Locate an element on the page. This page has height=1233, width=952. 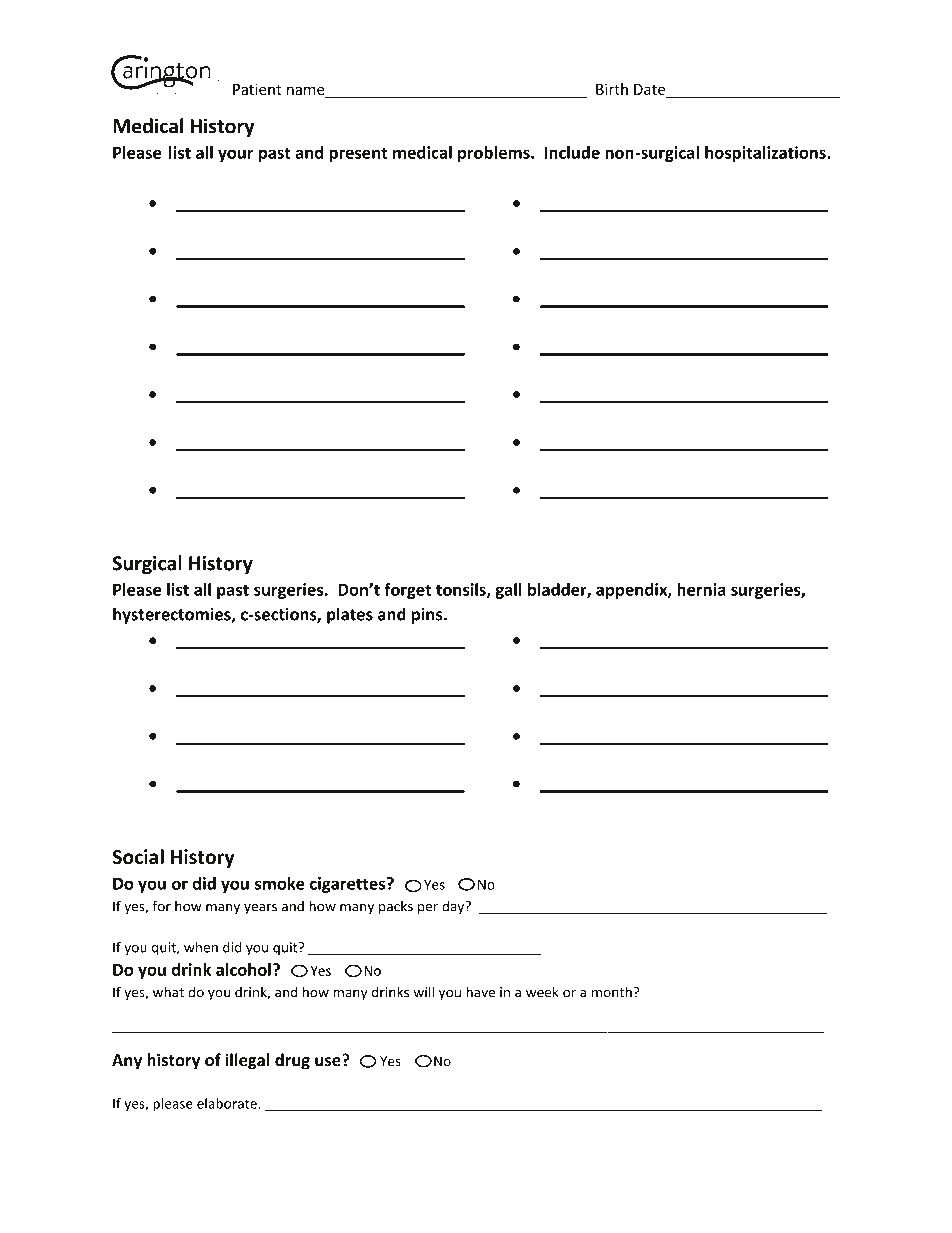
forget is located at coordinates (407, 591).
